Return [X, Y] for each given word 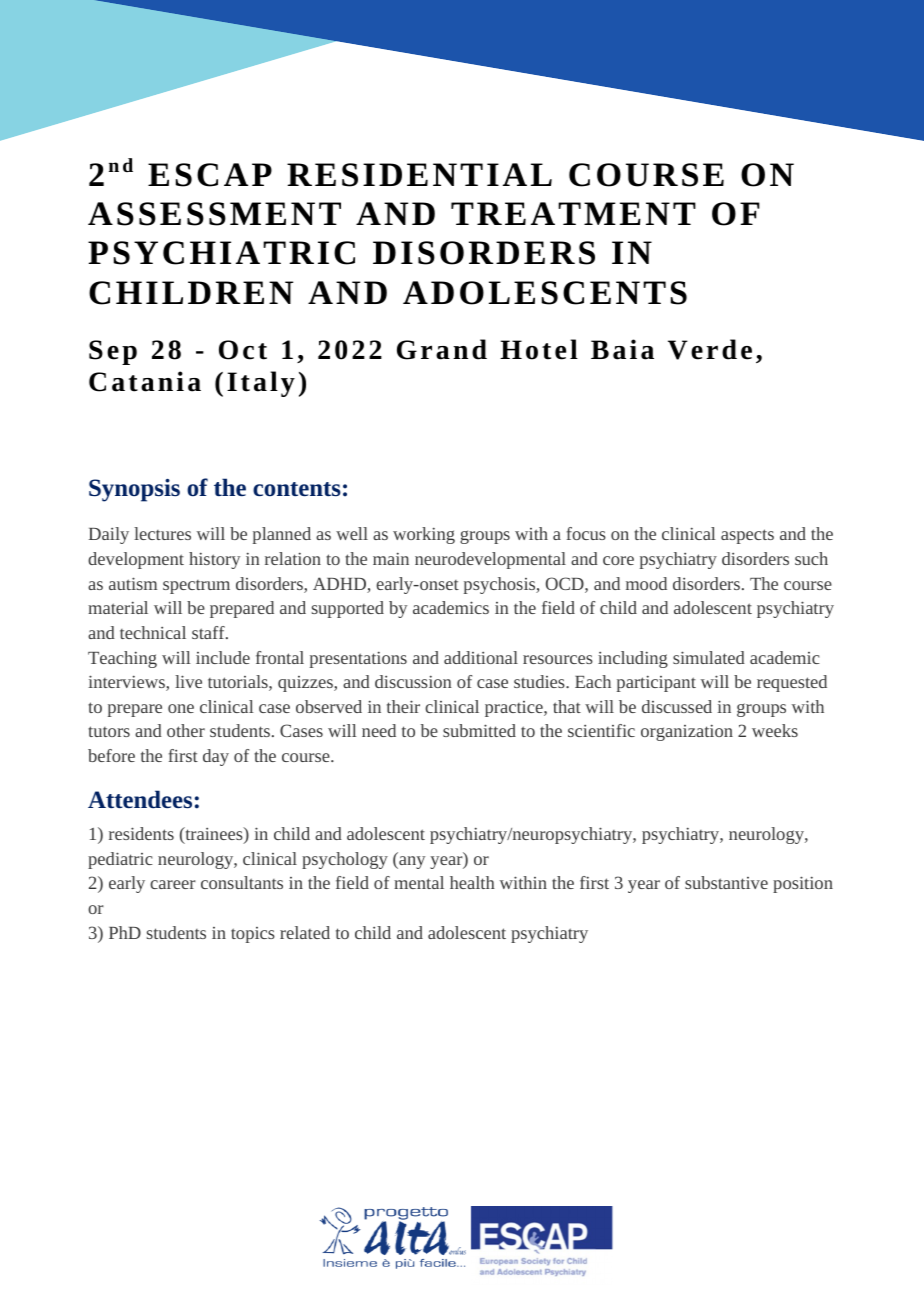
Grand [442, 349]
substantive [726, 882]
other [186, 730]
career [173, 884]
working [424, 535]
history [214, 560]
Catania [145, 381]
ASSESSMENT [214, 214]
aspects [747, 536]
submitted [479, 730]
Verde [710, 349]
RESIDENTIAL [419, 175]
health [472, 882]
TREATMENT [573, 213]
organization [687, 732]
